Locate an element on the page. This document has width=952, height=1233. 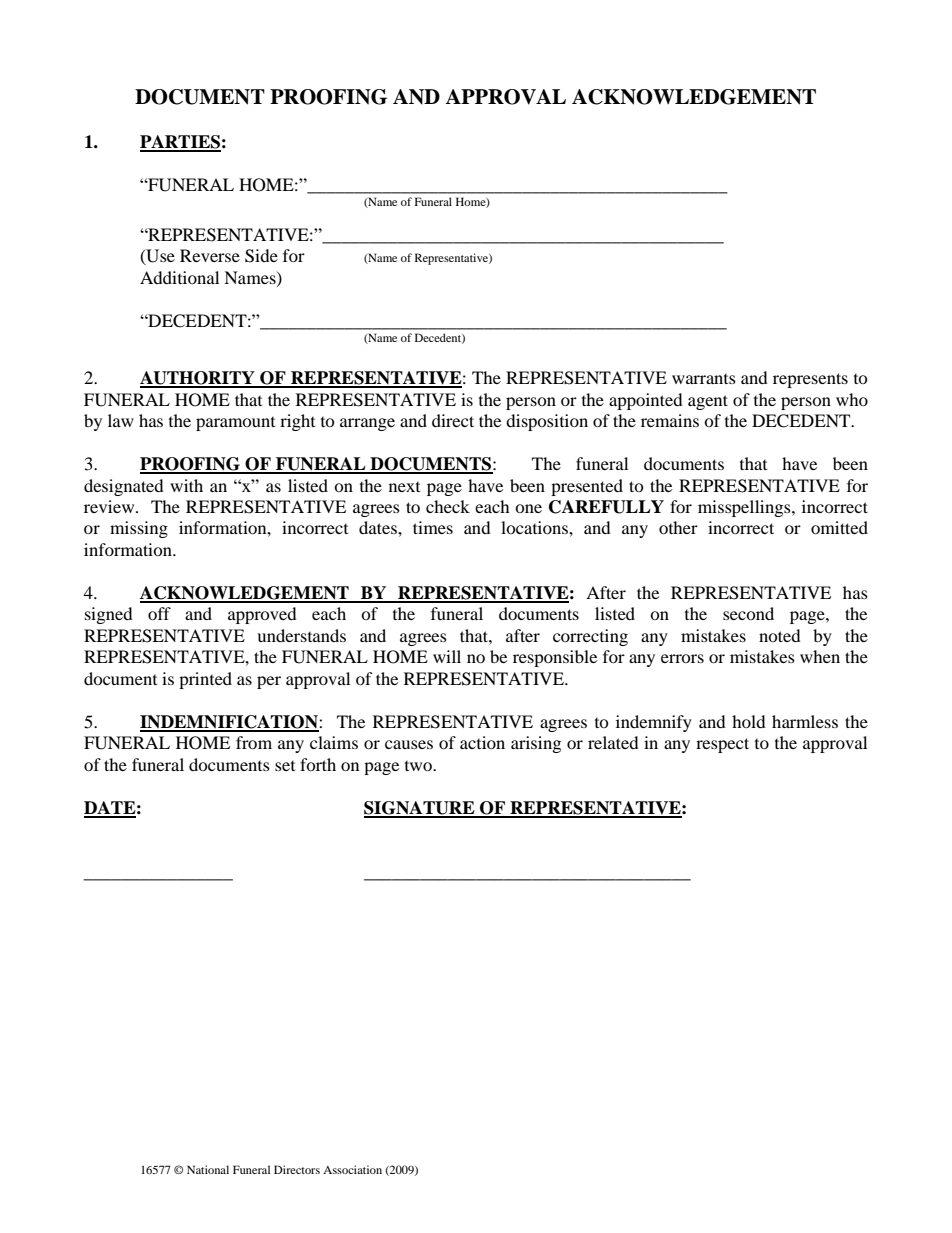
SIGNATURE is located at coordinates (420, 809).
